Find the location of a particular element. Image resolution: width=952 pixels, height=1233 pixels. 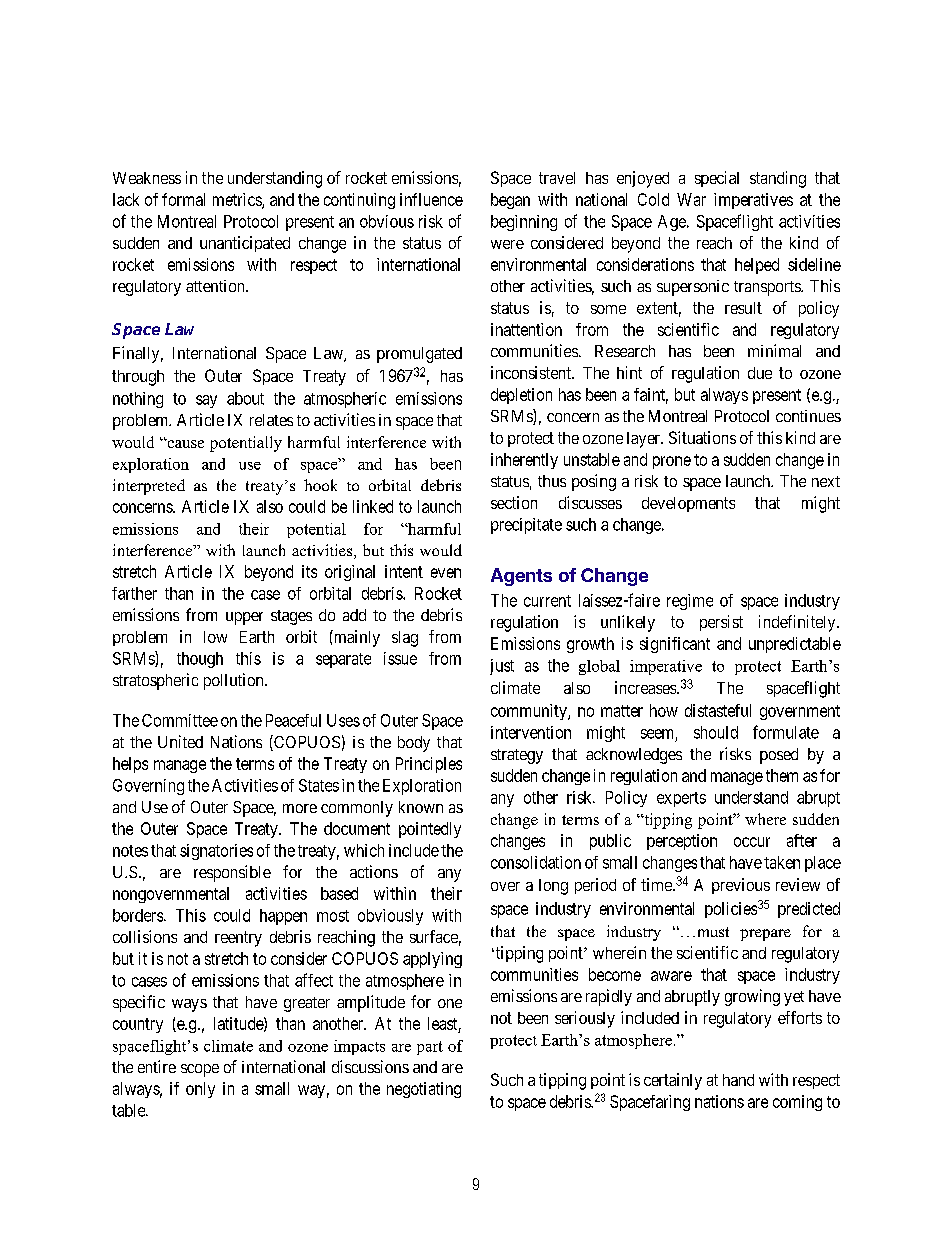

should is located at coordinates (716, 732).
